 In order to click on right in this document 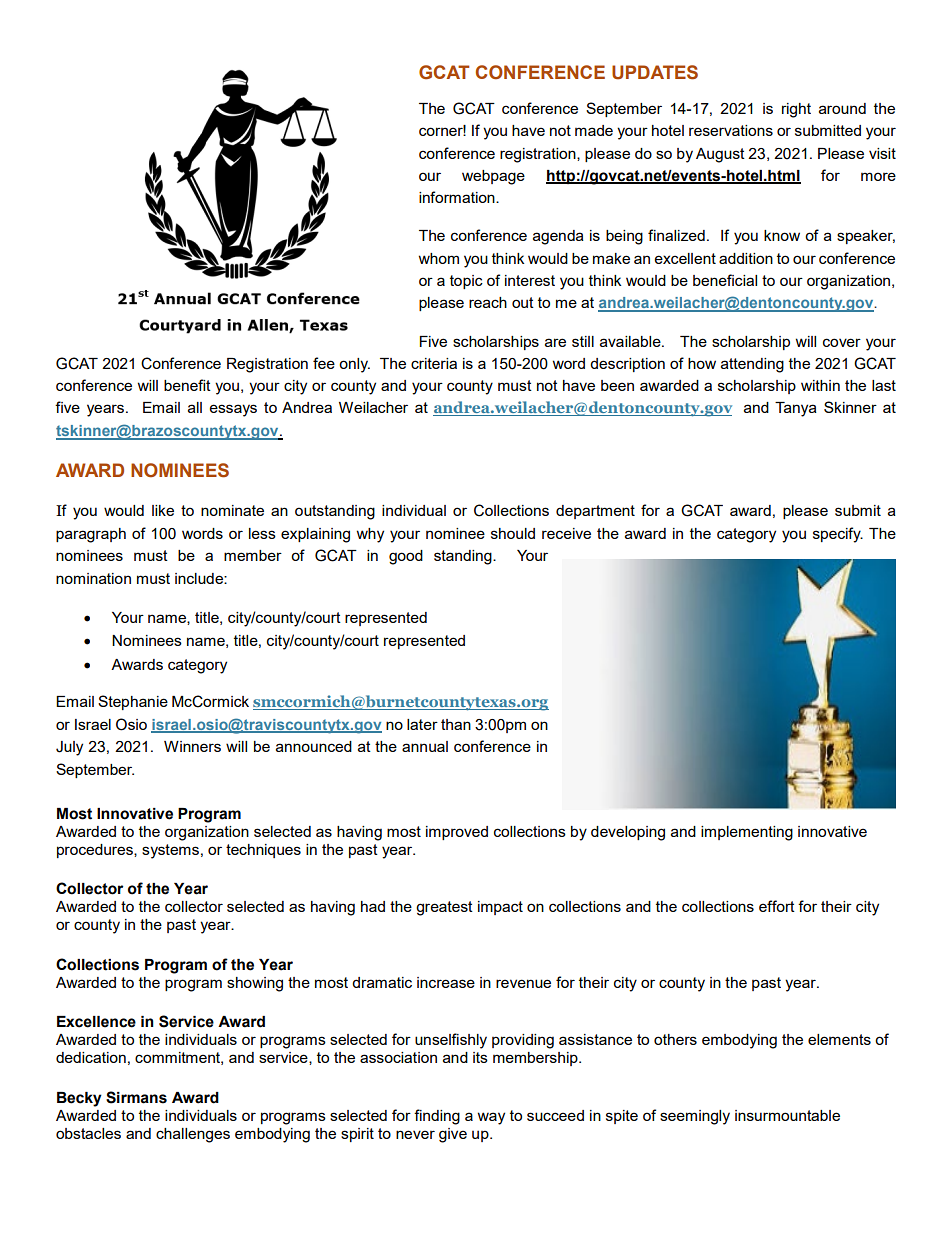, I will do `click(796, 110)`.
